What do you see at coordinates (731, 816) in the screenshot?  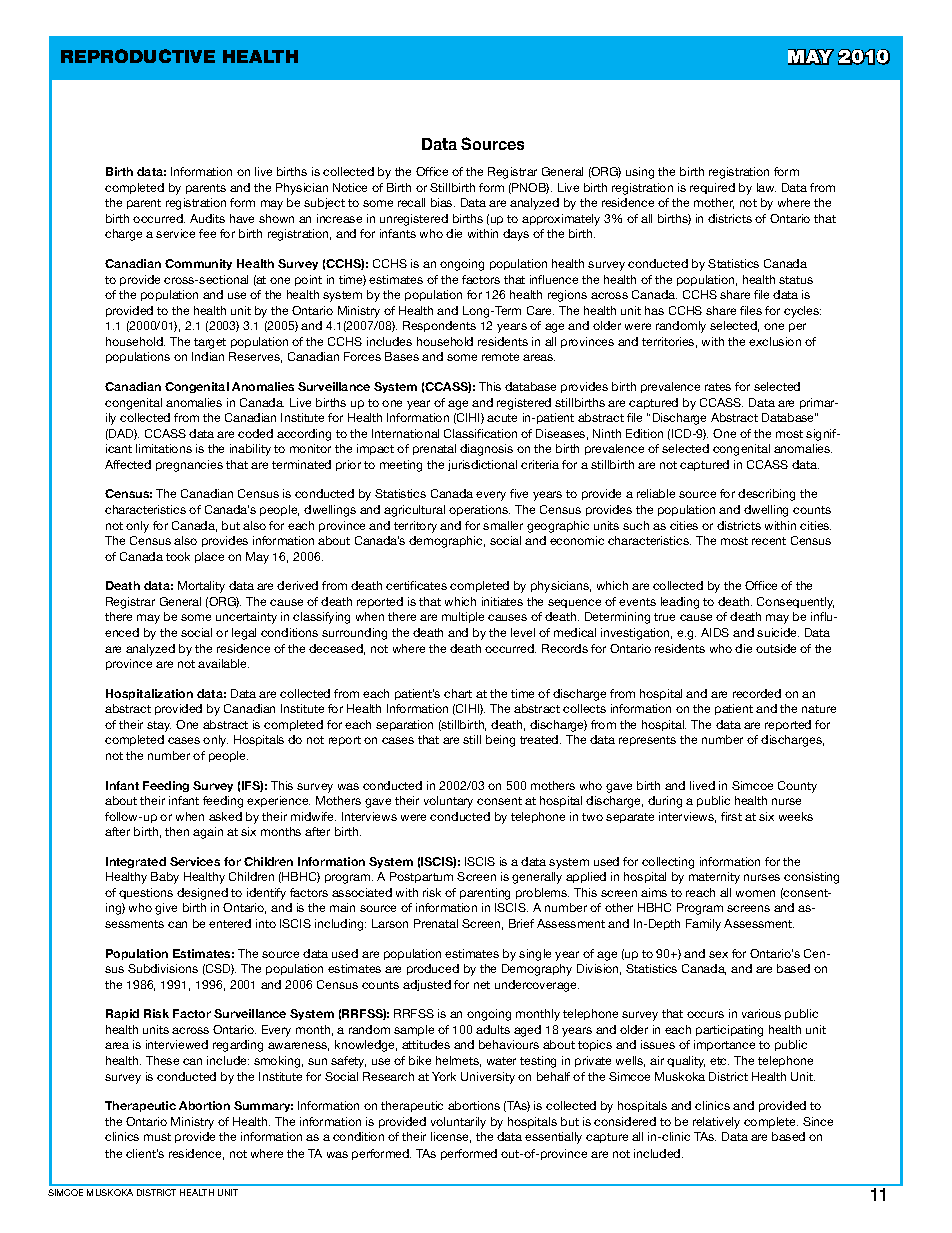 I see `first` at bounding box center [731, 816].
